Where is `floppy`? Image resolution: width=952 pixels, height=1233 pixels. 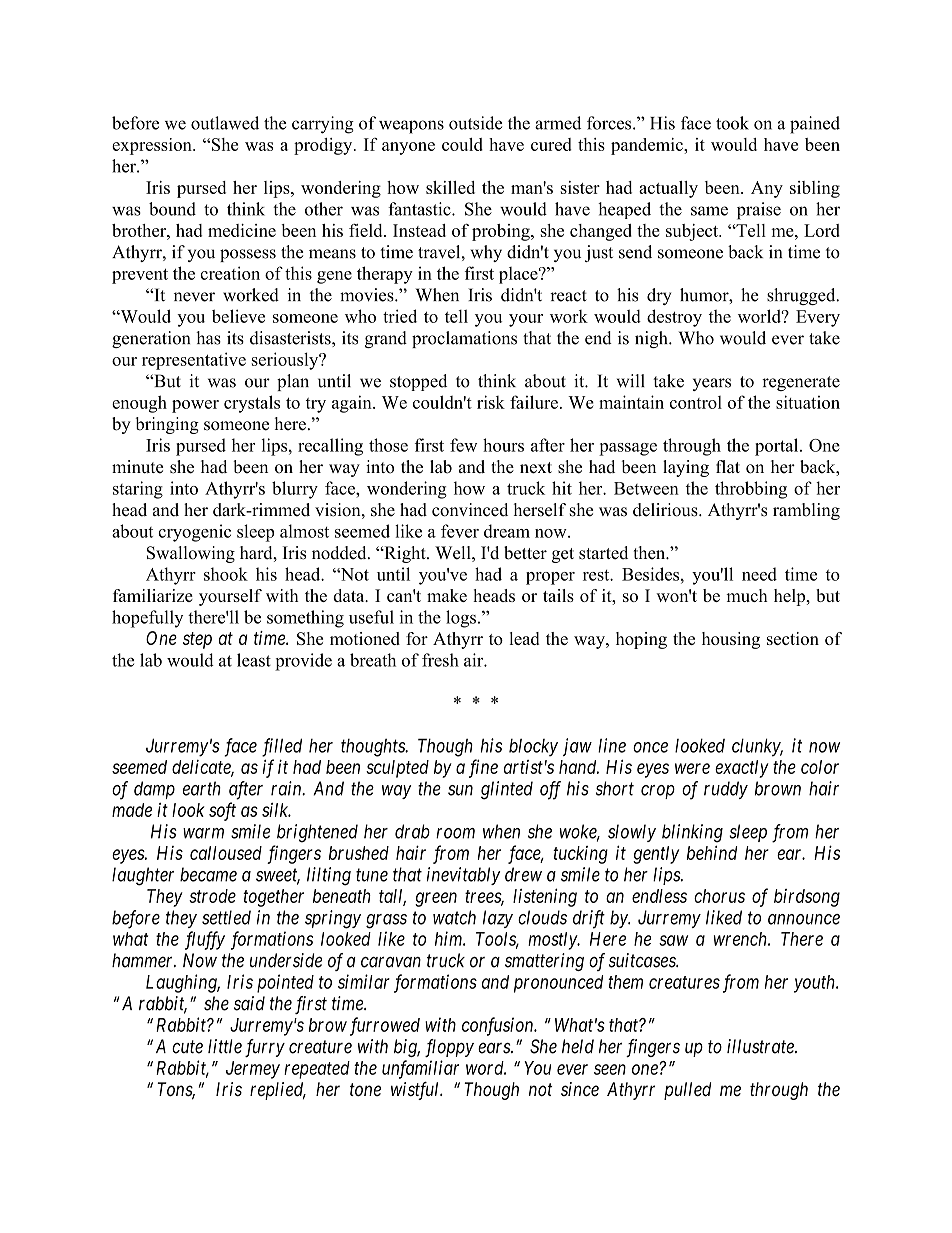 floppy is located at coordinates (449, 1048).
